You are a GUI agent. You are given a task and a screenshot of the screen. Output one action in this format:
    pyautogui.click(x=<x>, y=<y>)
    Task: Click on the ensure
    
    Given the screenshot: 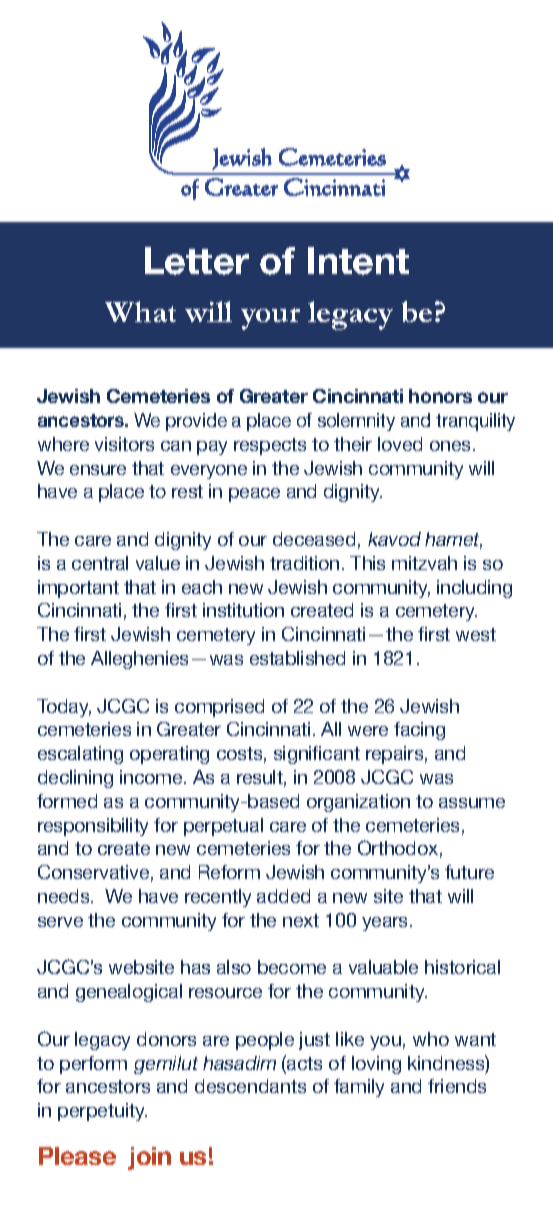 What is the action you would take?
    pyautogui.click(x=98, y=470)
